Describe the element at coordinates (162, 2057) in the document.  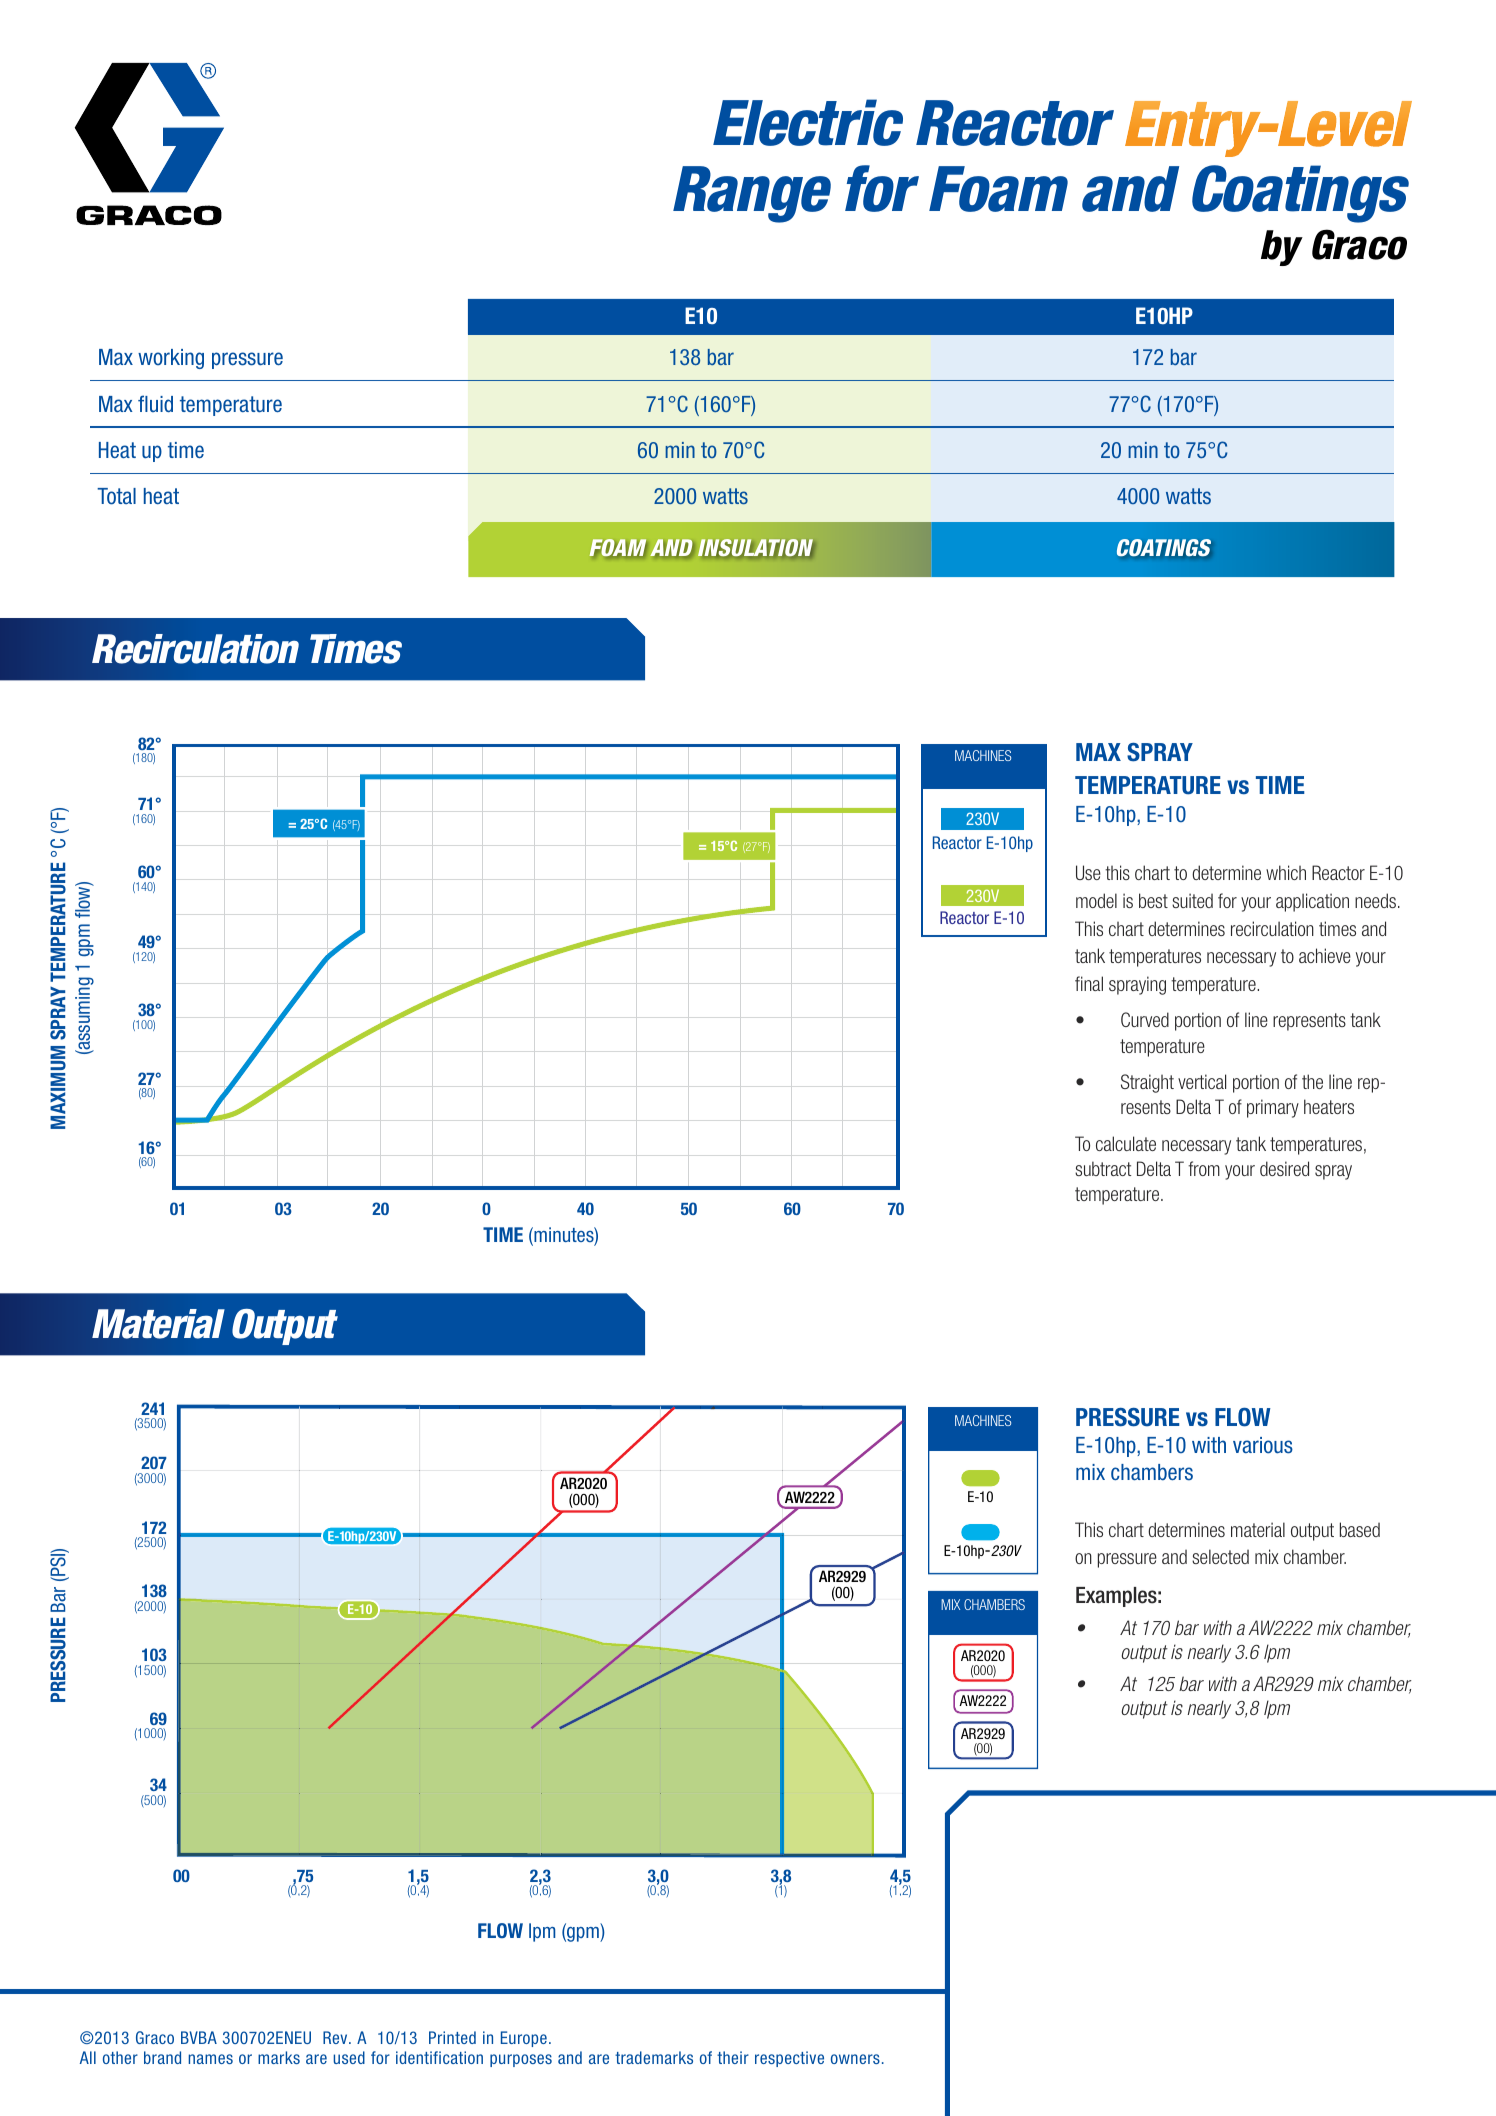
I see `brand` at that location.
